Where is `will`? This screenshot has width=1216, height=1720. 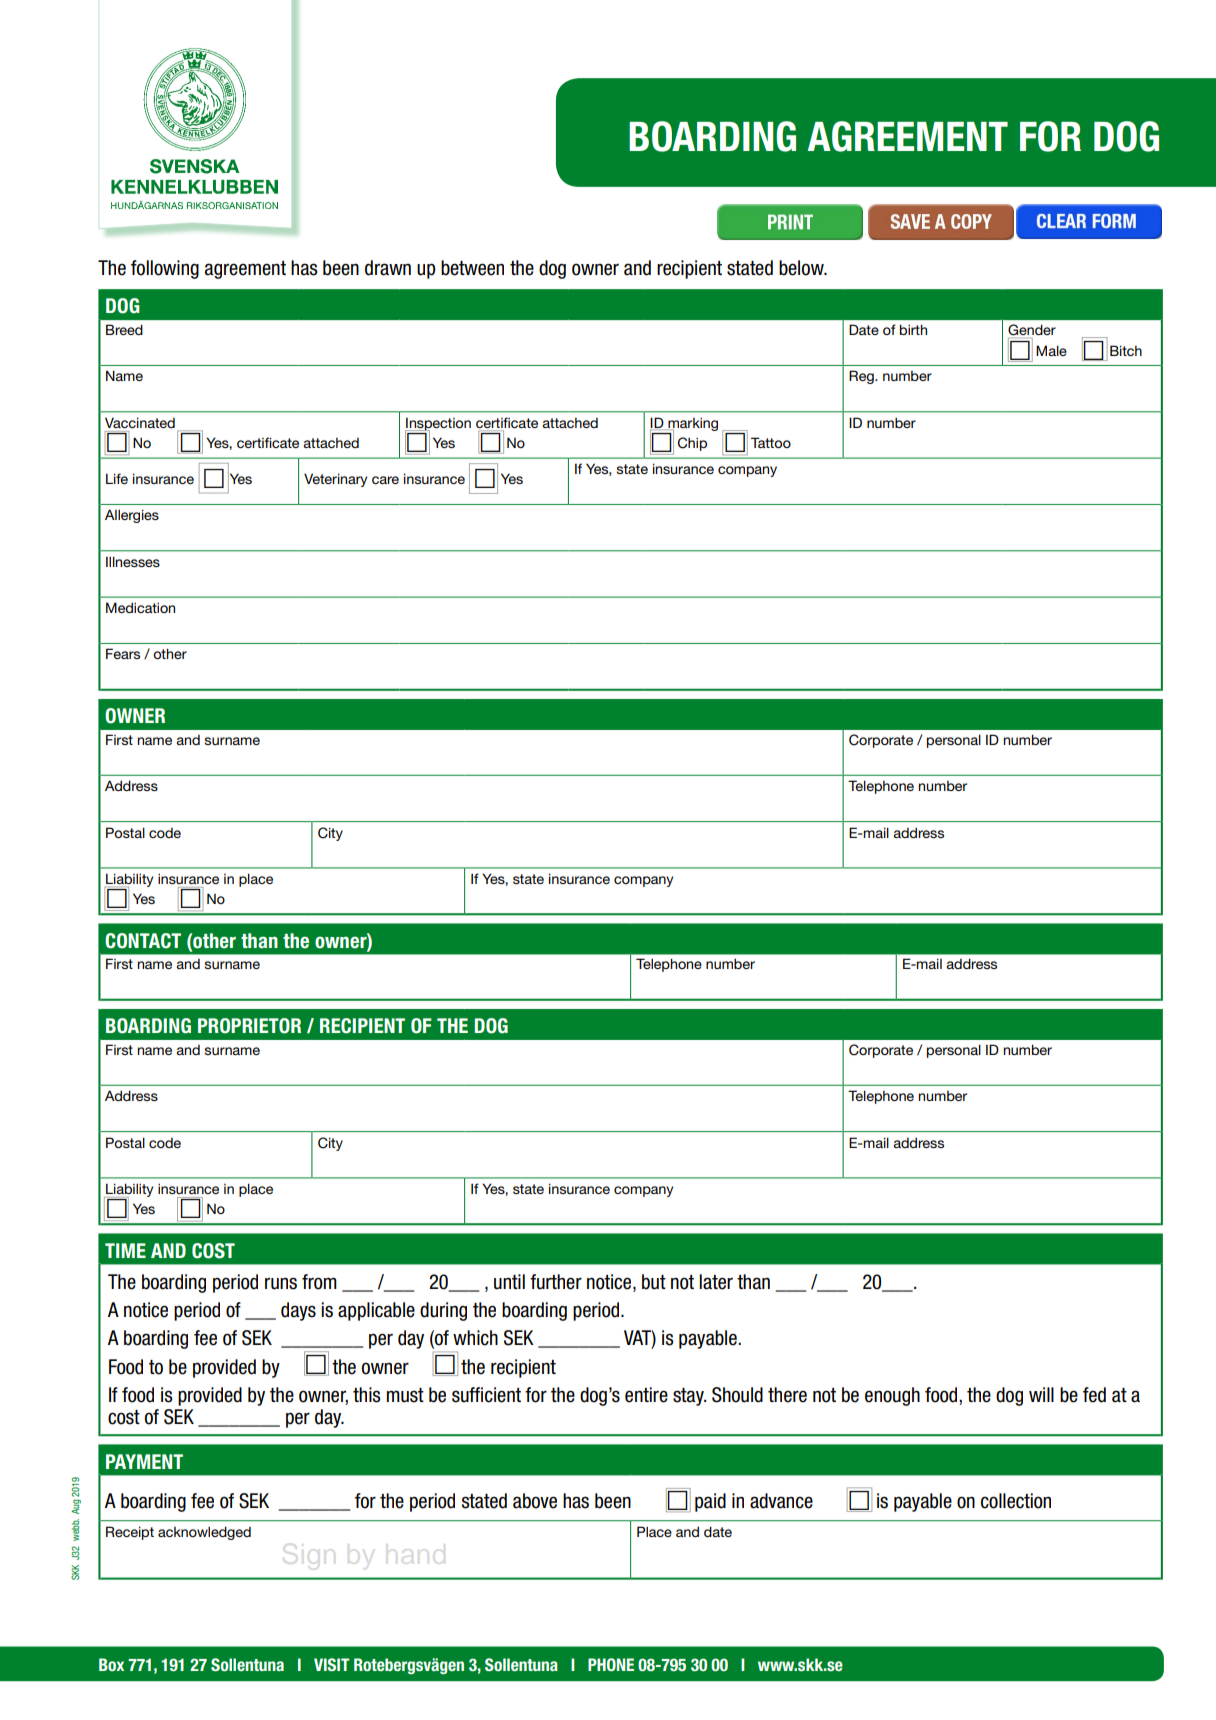 will is located at coordinates (1041, 1394).
